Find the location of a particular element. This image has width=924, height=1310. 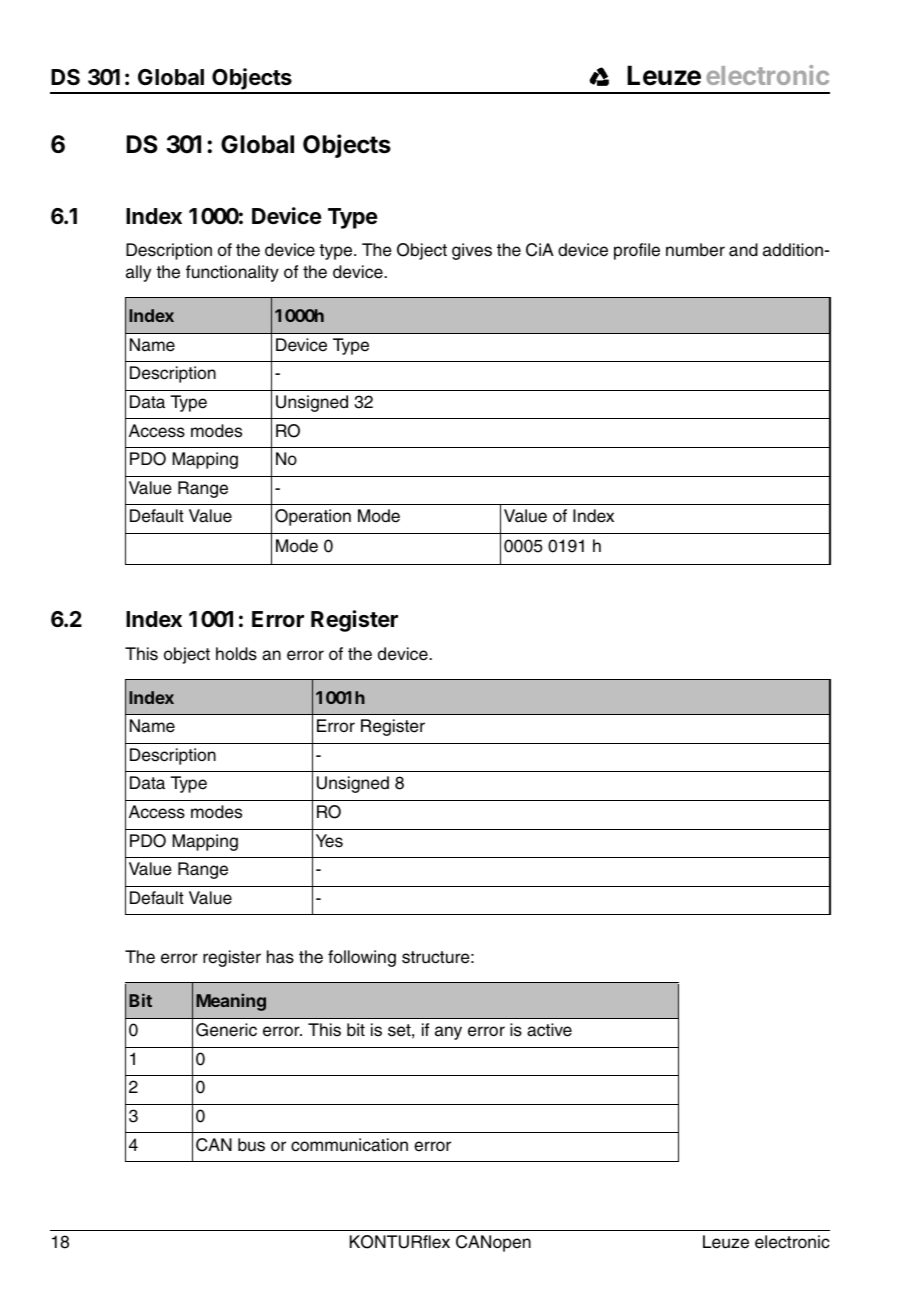

Yes is located at coordinates (329, 841).
